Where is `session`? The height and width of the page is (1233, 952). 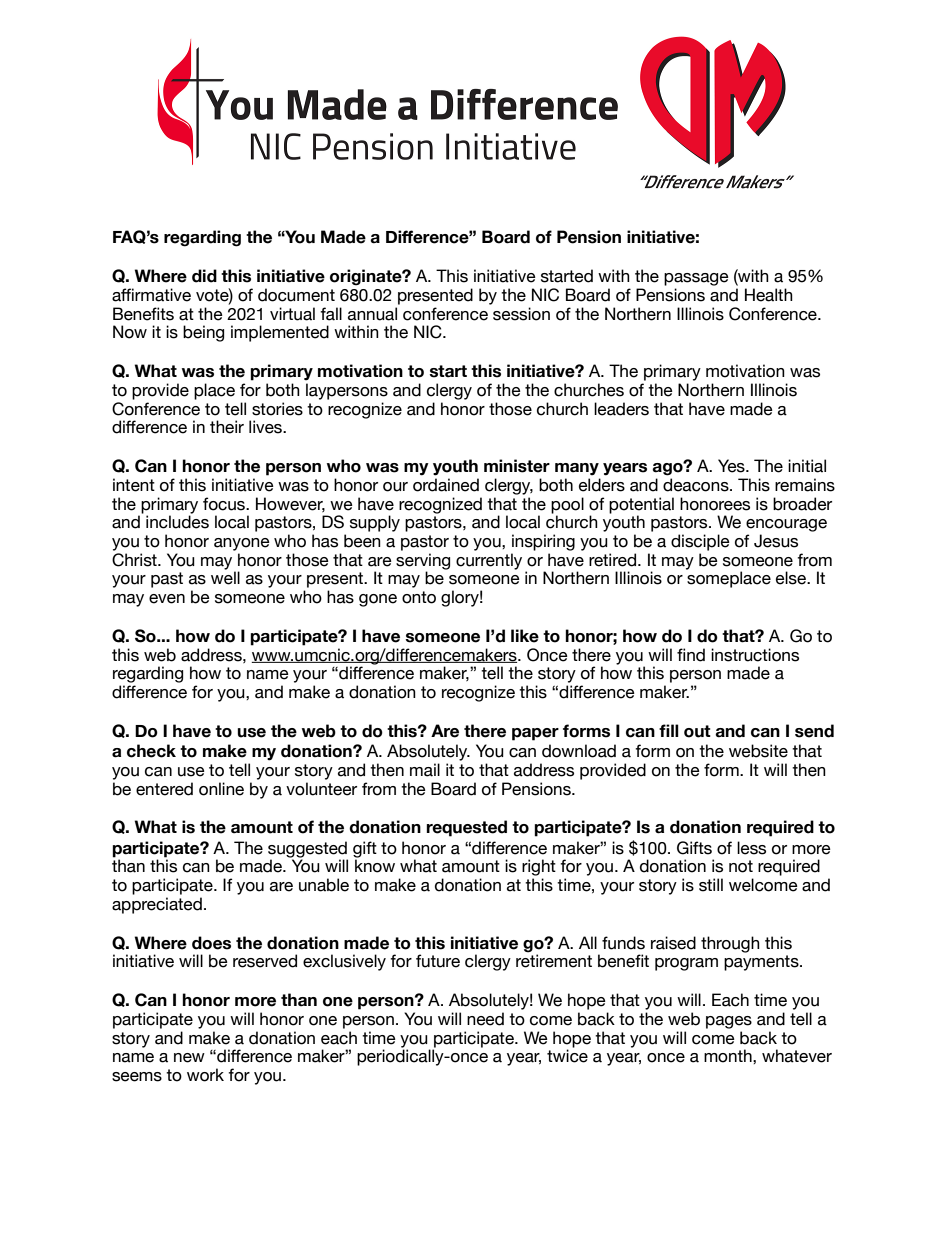 session is located at coordinates (521, 314).
